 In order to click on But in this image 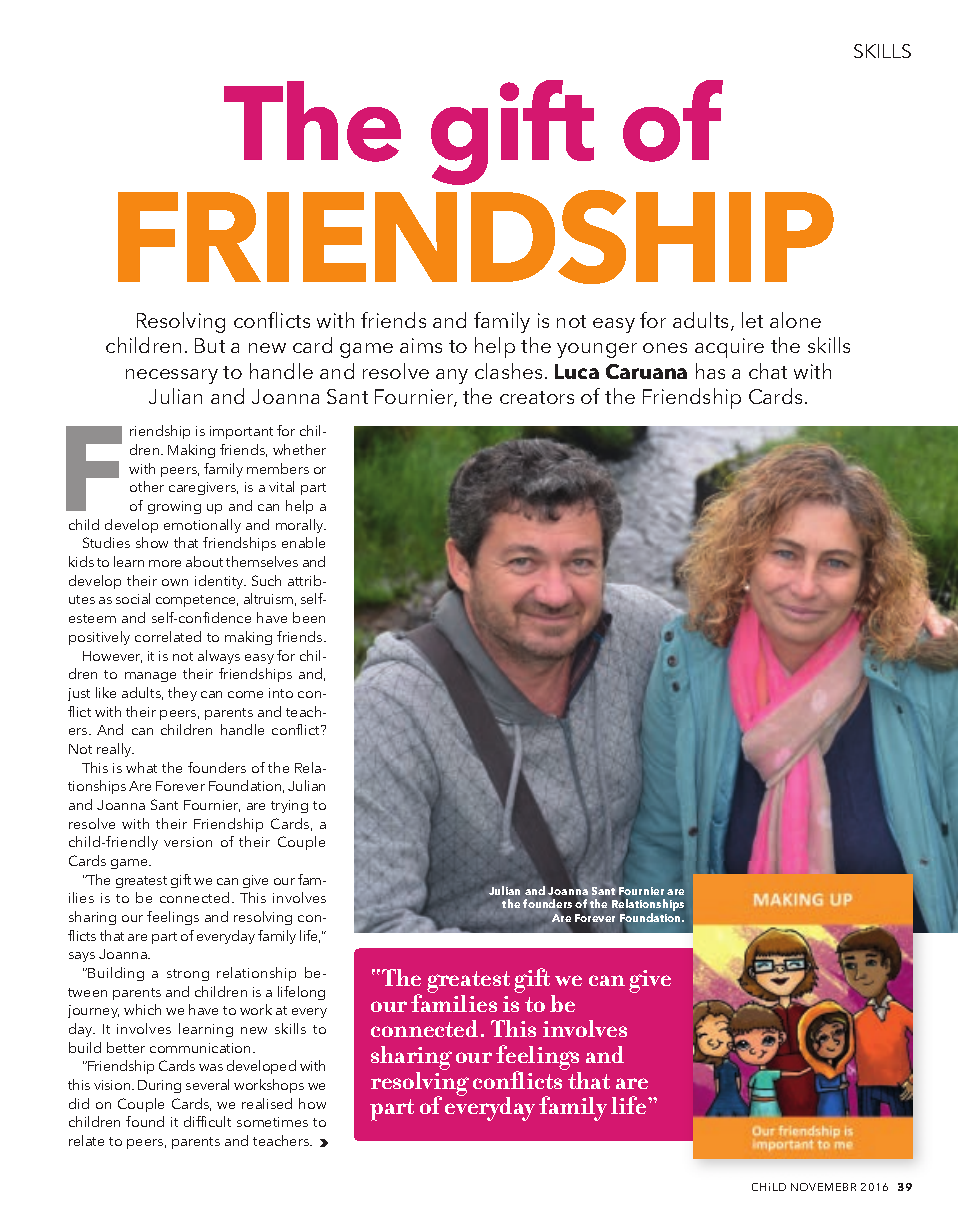, I will do `click(210, 345)`.
